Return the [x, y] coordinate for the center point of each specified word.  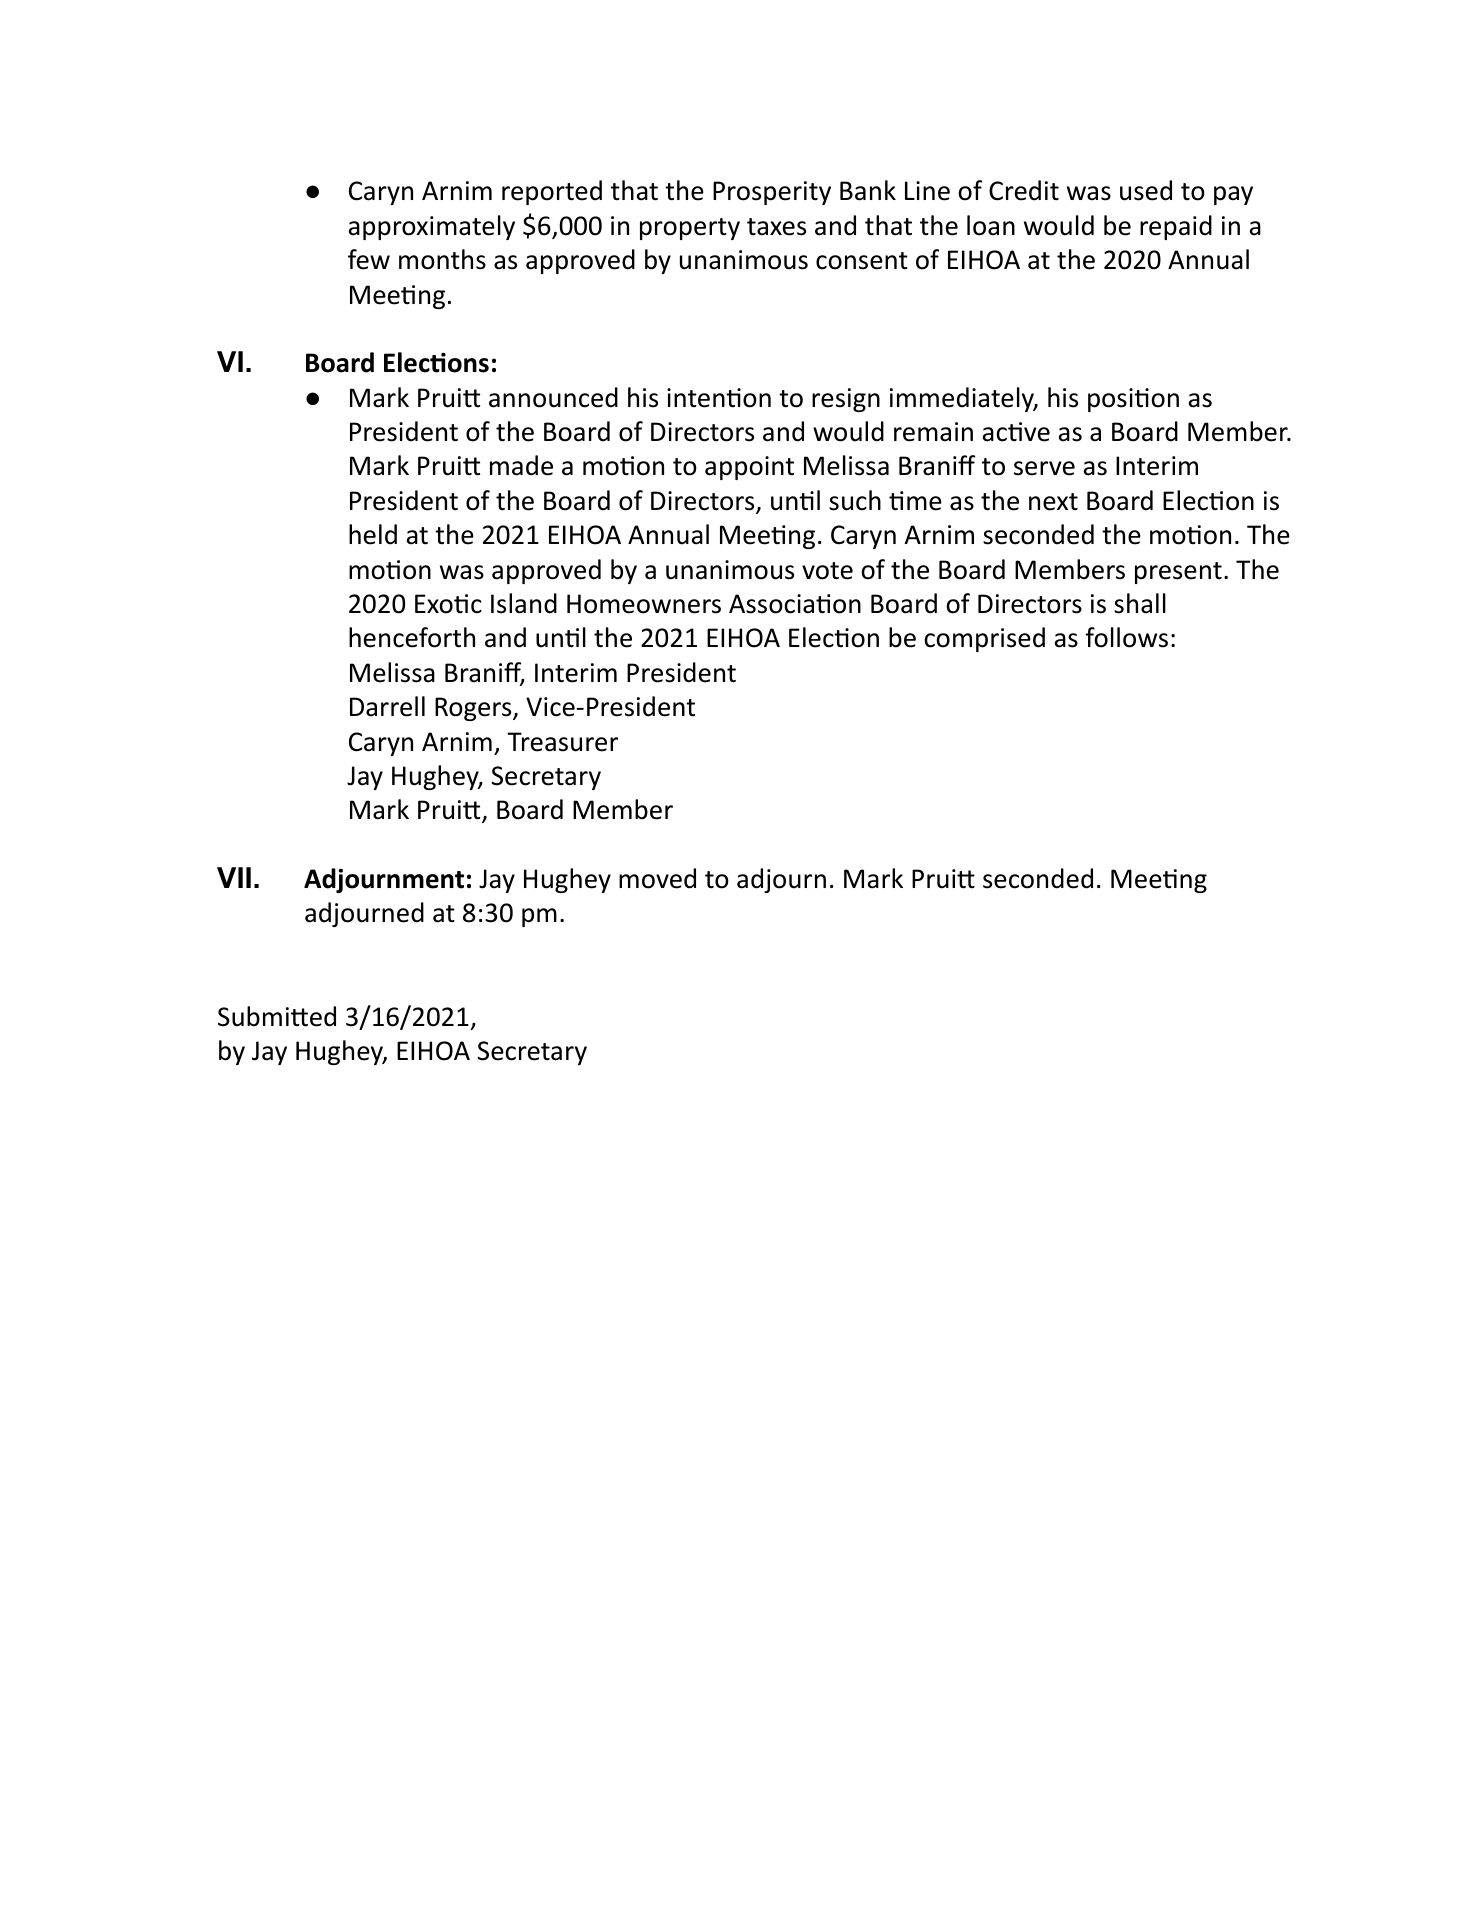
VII [234, 877]
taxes [776, 227]
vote [827, 571]
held [373, 534]
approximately [432, 227]
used [1146, 190]
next [1053, 502]
